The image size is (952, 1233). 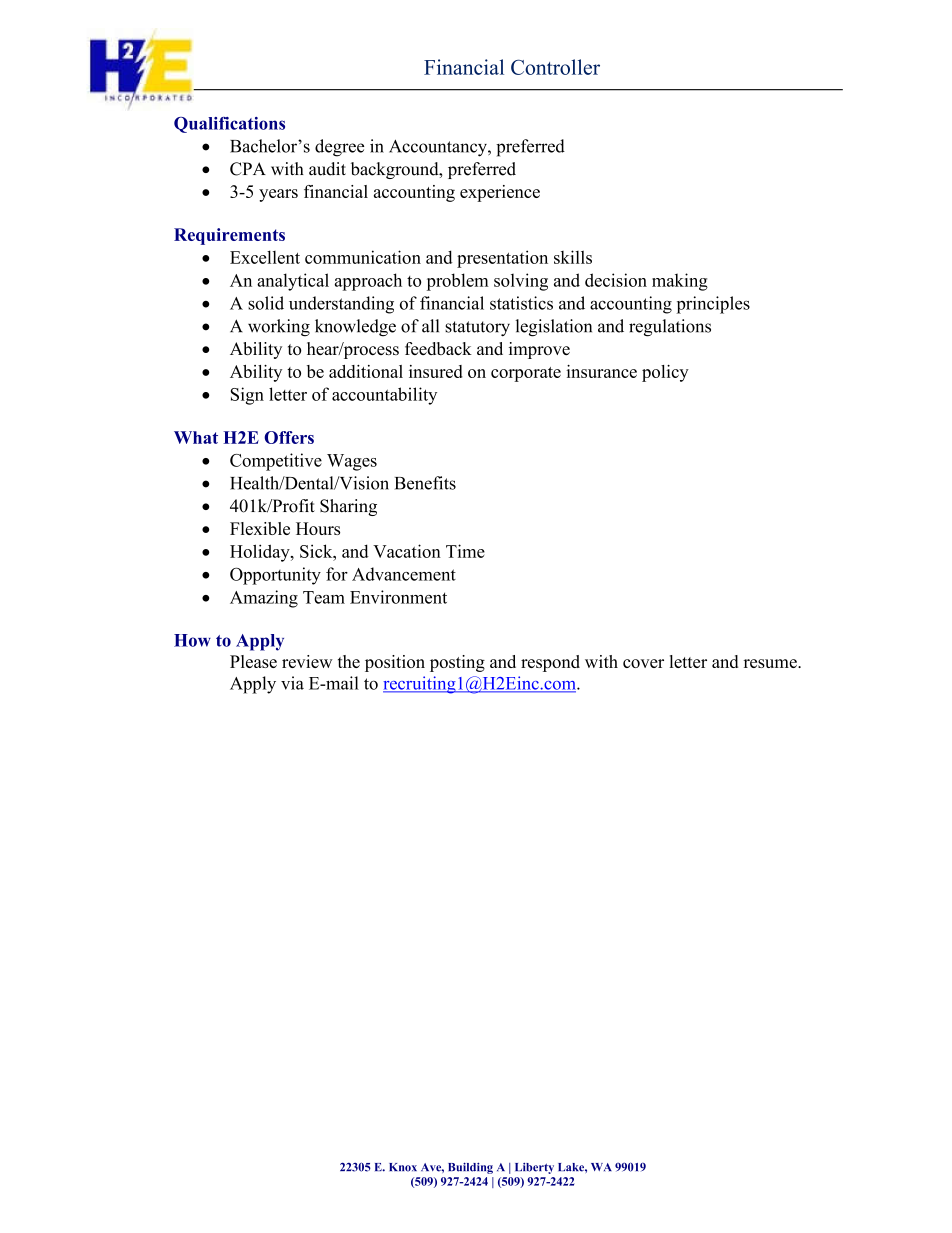 What do you see at coordinates (403, 1167) in the screenshot?
I see `Knox` at bounding box center [403, 1167].
